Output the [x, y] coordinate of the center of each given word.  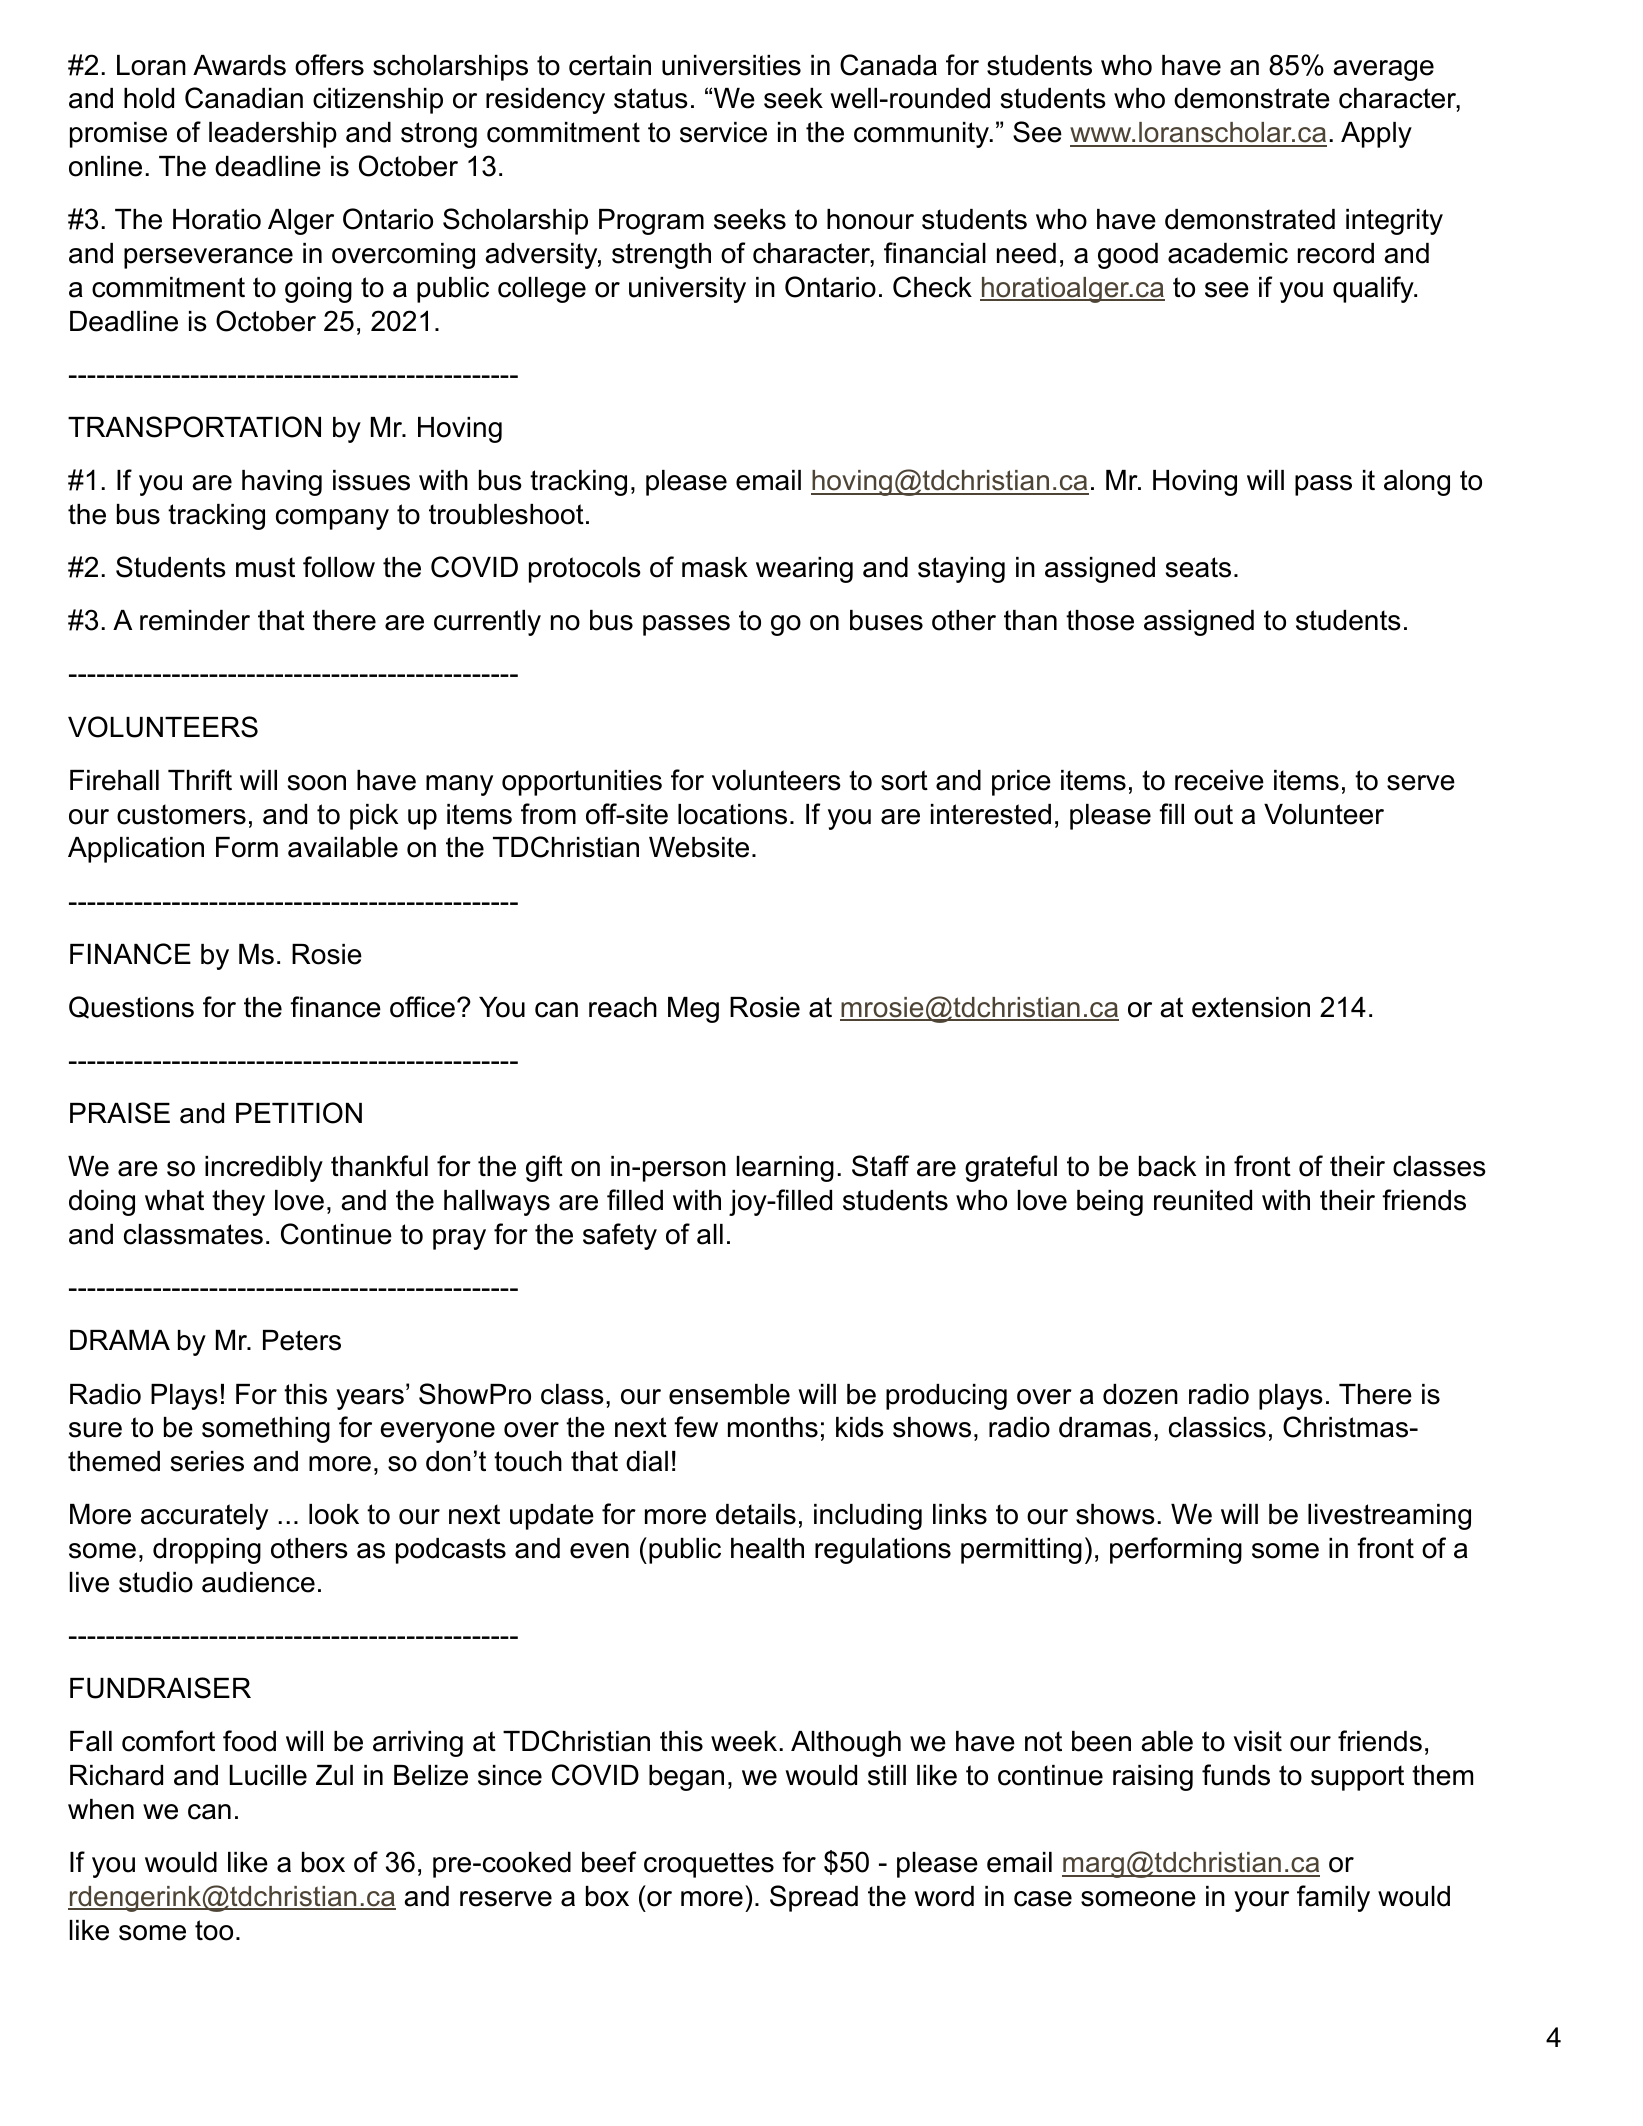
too [214, 1930]
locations [732, 814]
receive [1219, 780]
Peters [302, 1340]
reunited [1203, 1200]
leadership [273, 135]
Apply [1376, 135]
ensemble [729, 1394]
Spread [814, 1898]
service [723, 132]
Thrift [200, 779]
